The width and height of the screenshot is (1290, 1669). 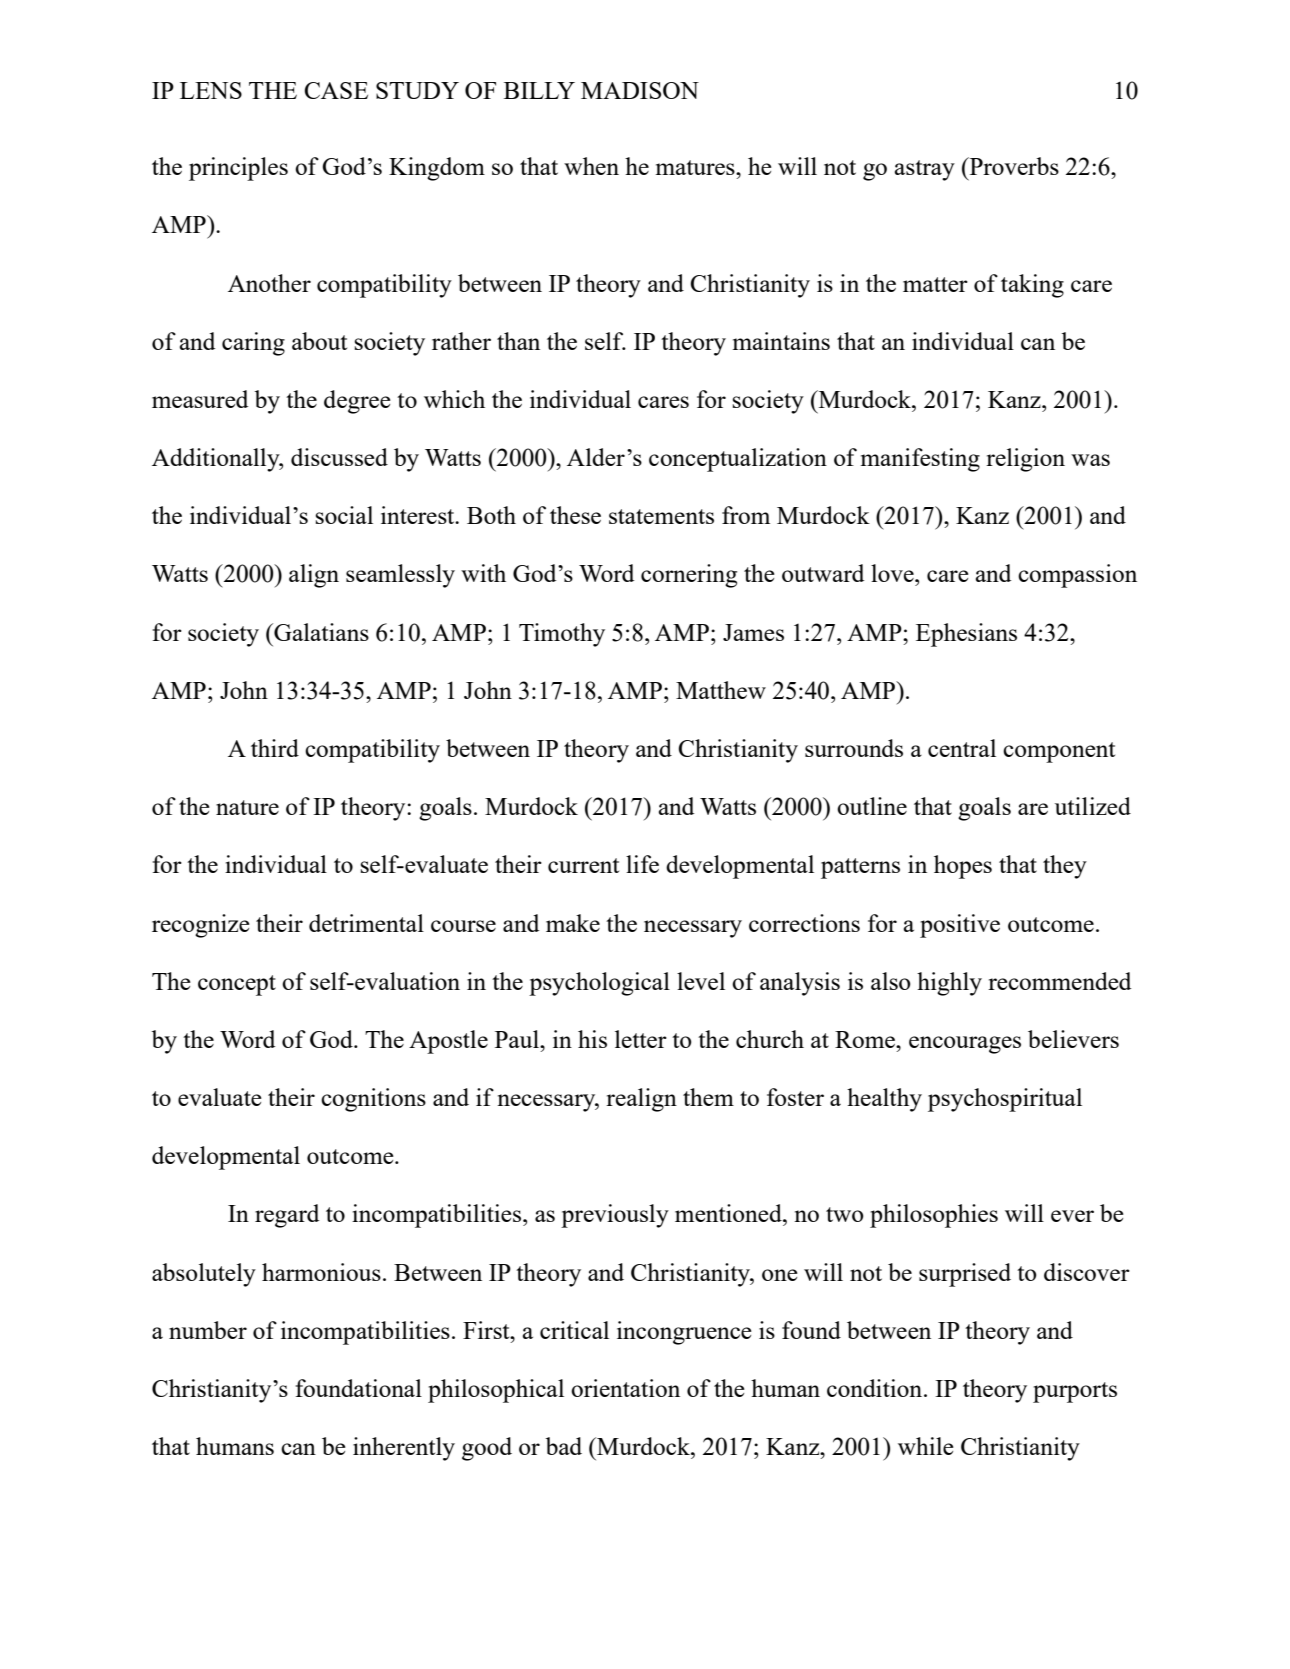 I want to click on cornering, so click(x=689, y=576).
